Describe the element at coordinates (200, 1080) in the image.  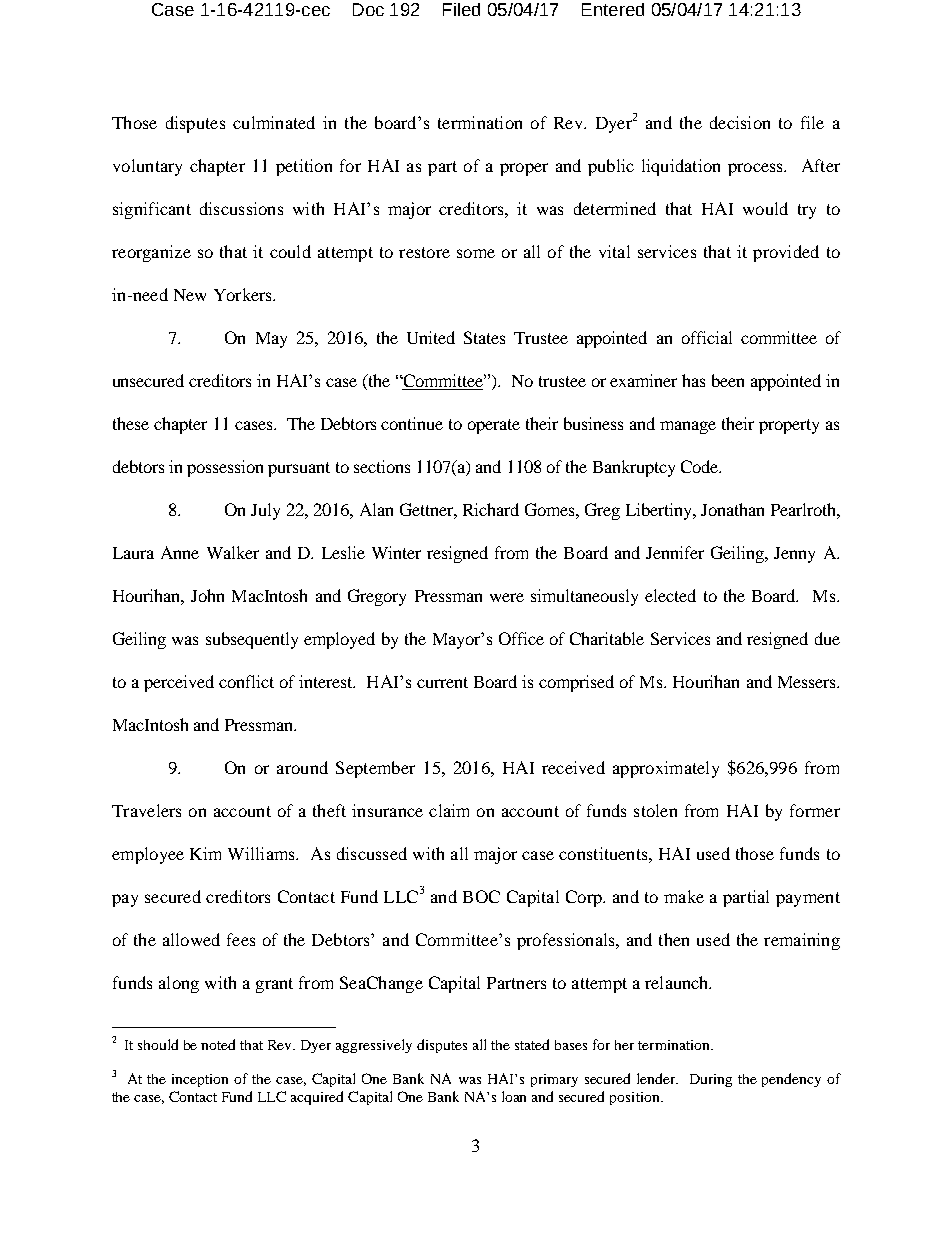
I see `inception` at that location.
